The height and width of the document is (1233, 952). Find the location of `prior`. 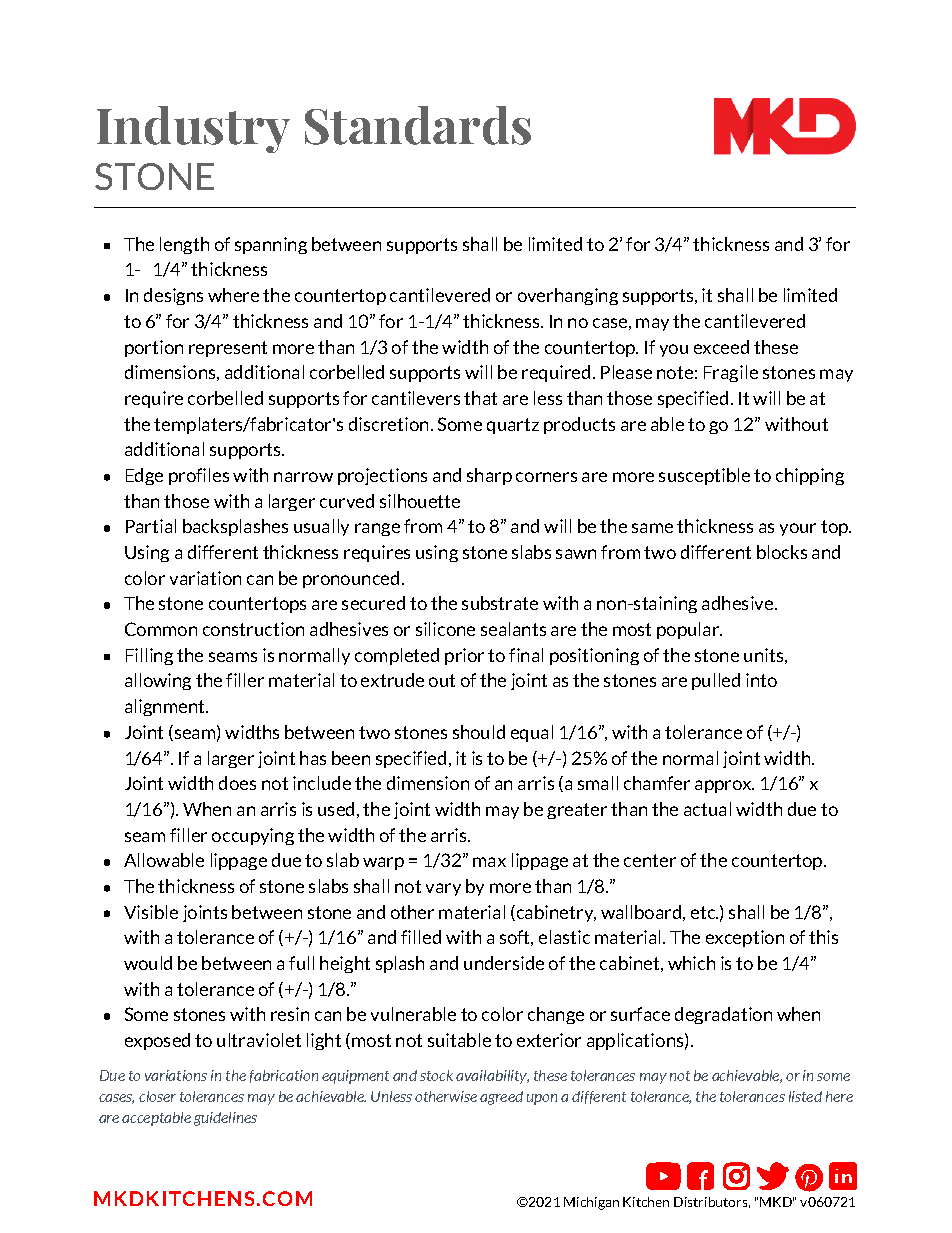

prior is located at coordinates (464, 656).
